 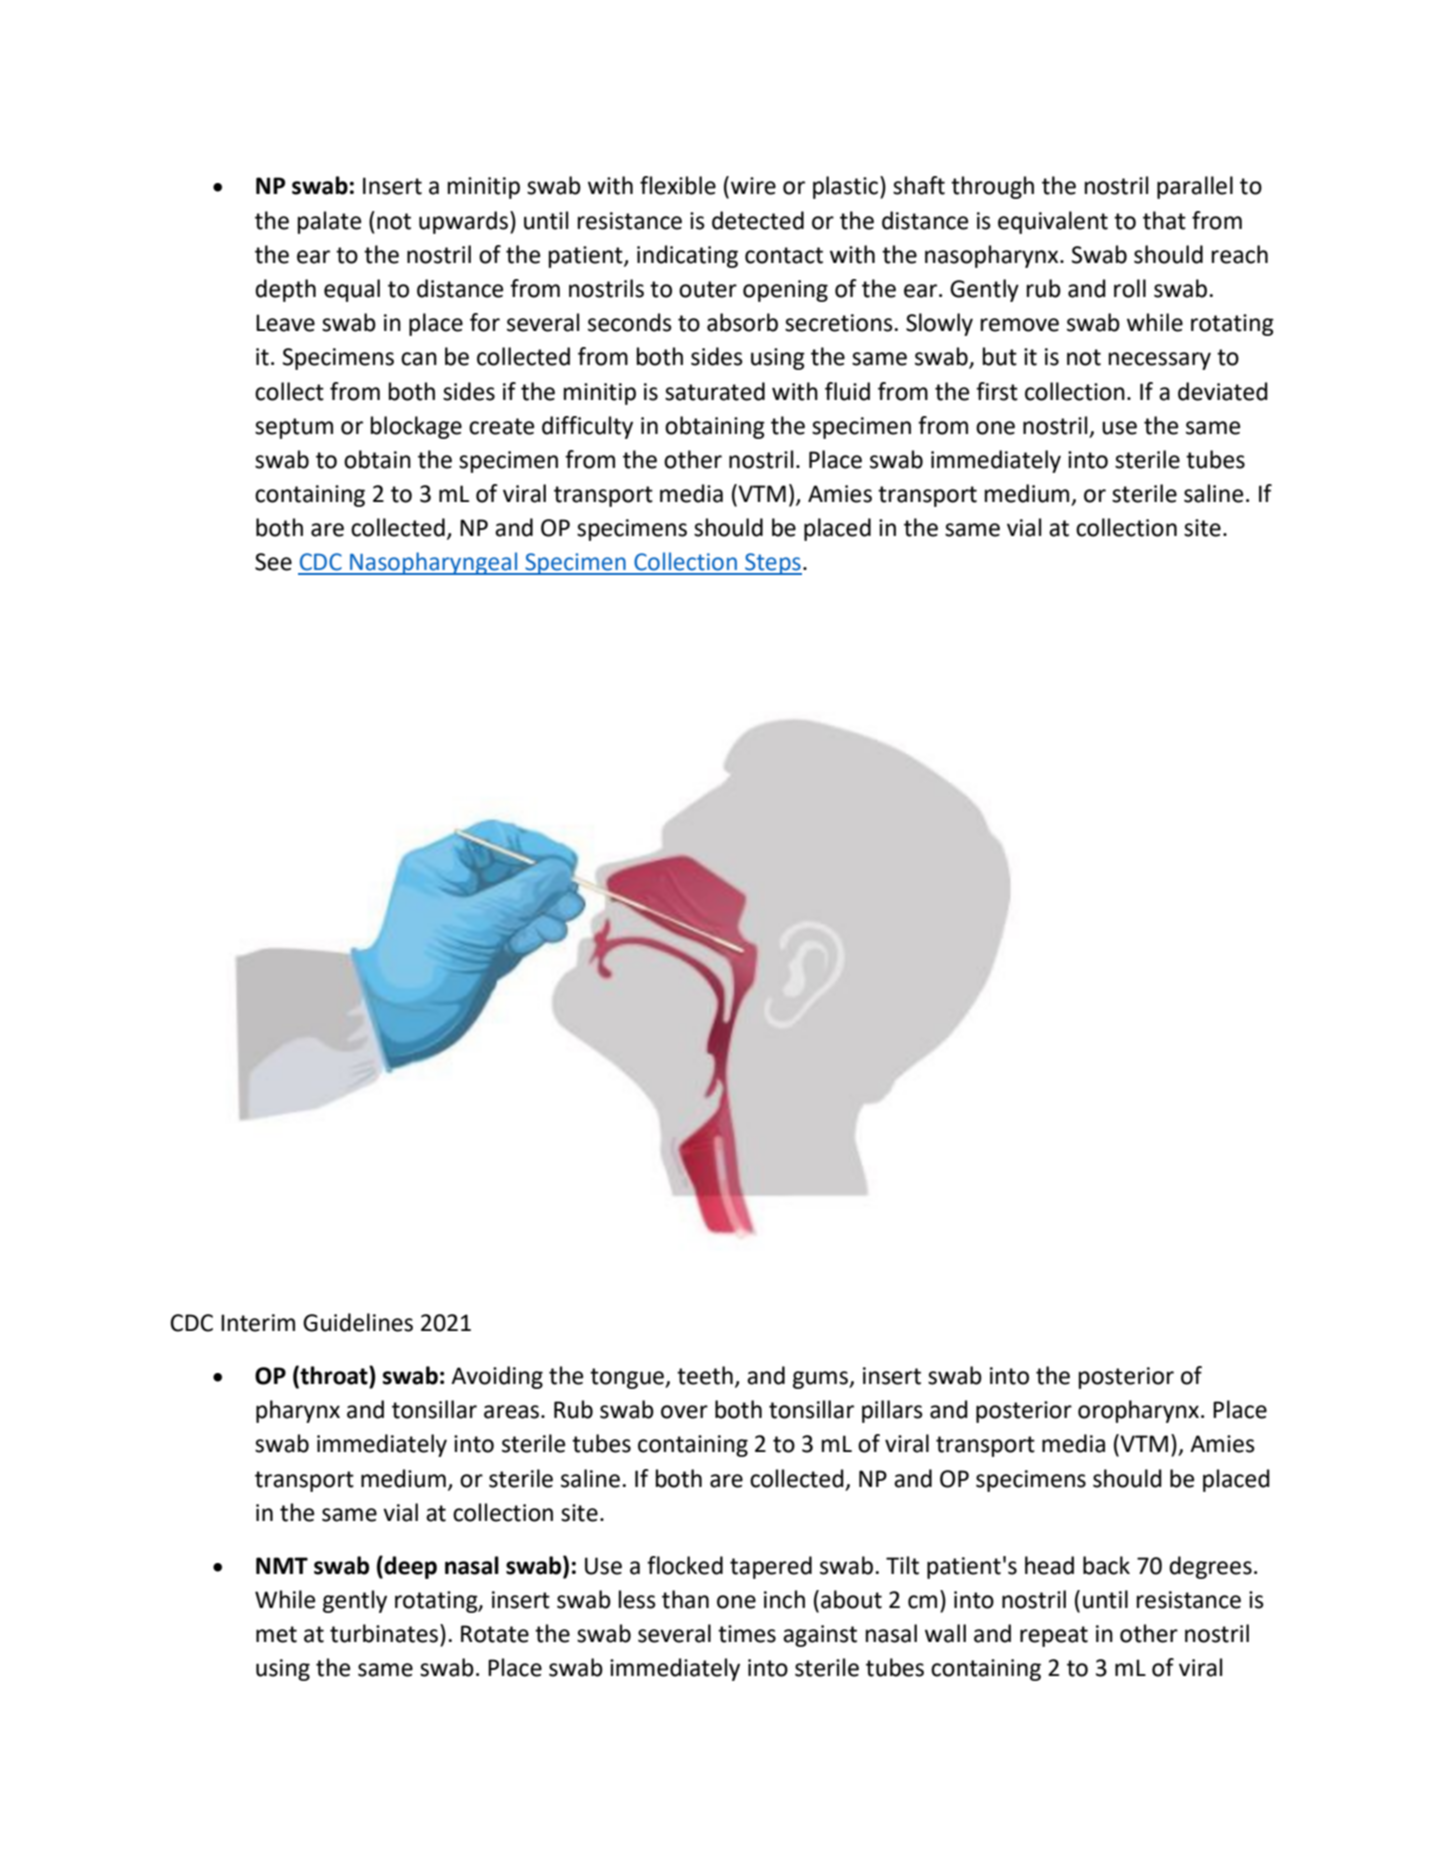 I want to click on deep, so click(x=409, y=1567).
